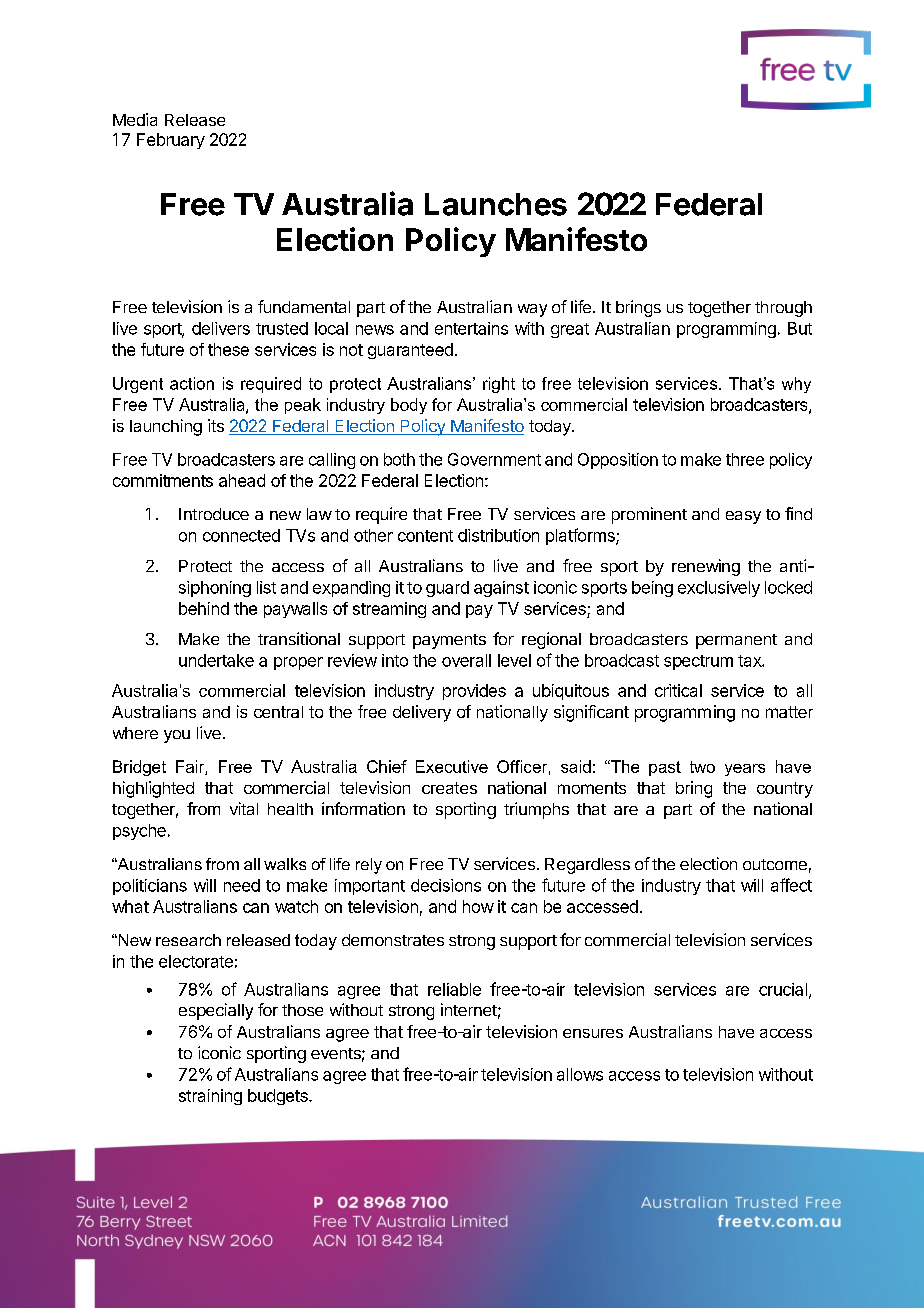  Describe the element at coordinates (783, 989) in the page. I see `crucial` at that location.
